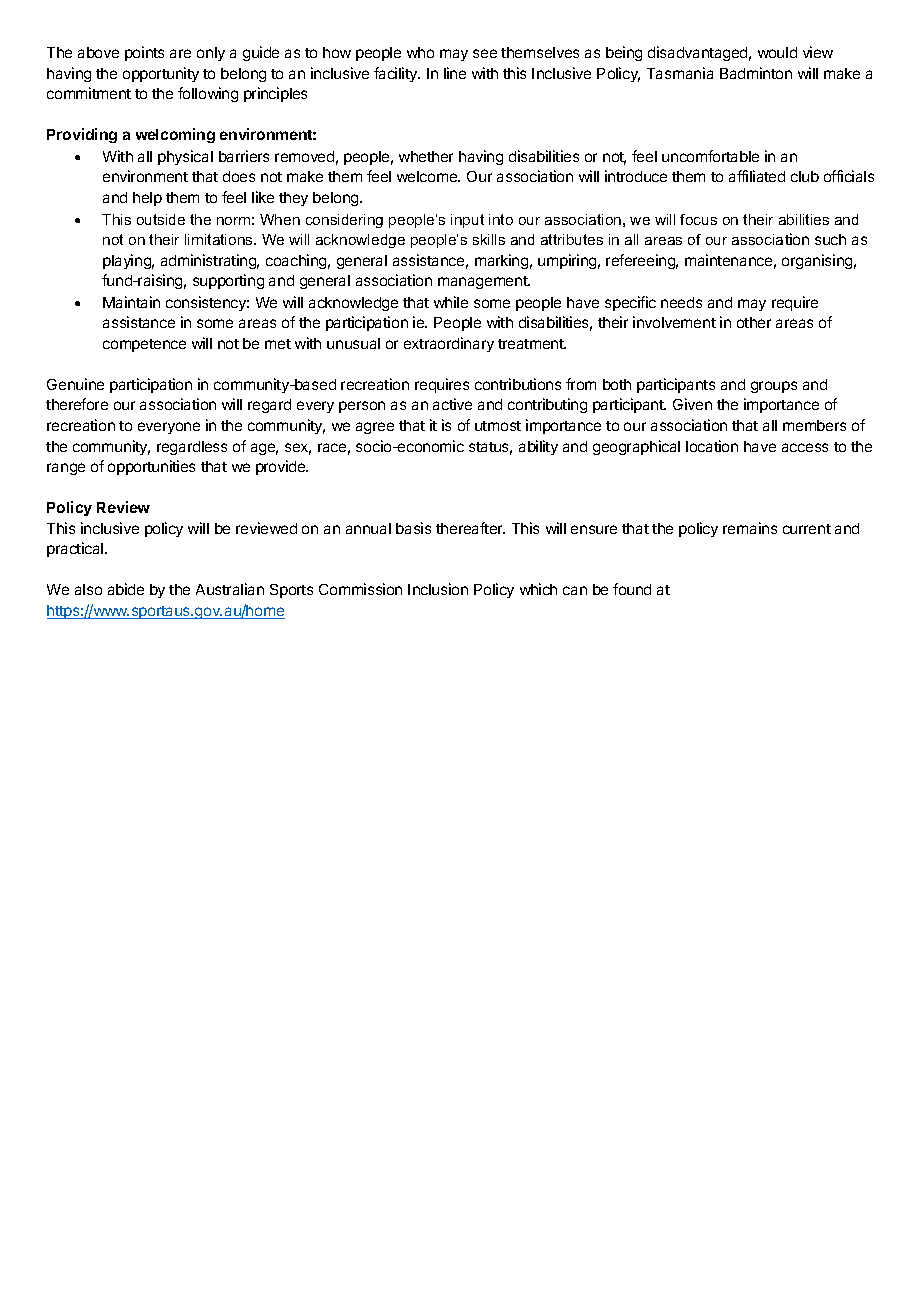 The width and height of the screenshot is (924, 1308). Describe the element at coordinates (777, 52) in the screenshot. I see `would` at that location.
